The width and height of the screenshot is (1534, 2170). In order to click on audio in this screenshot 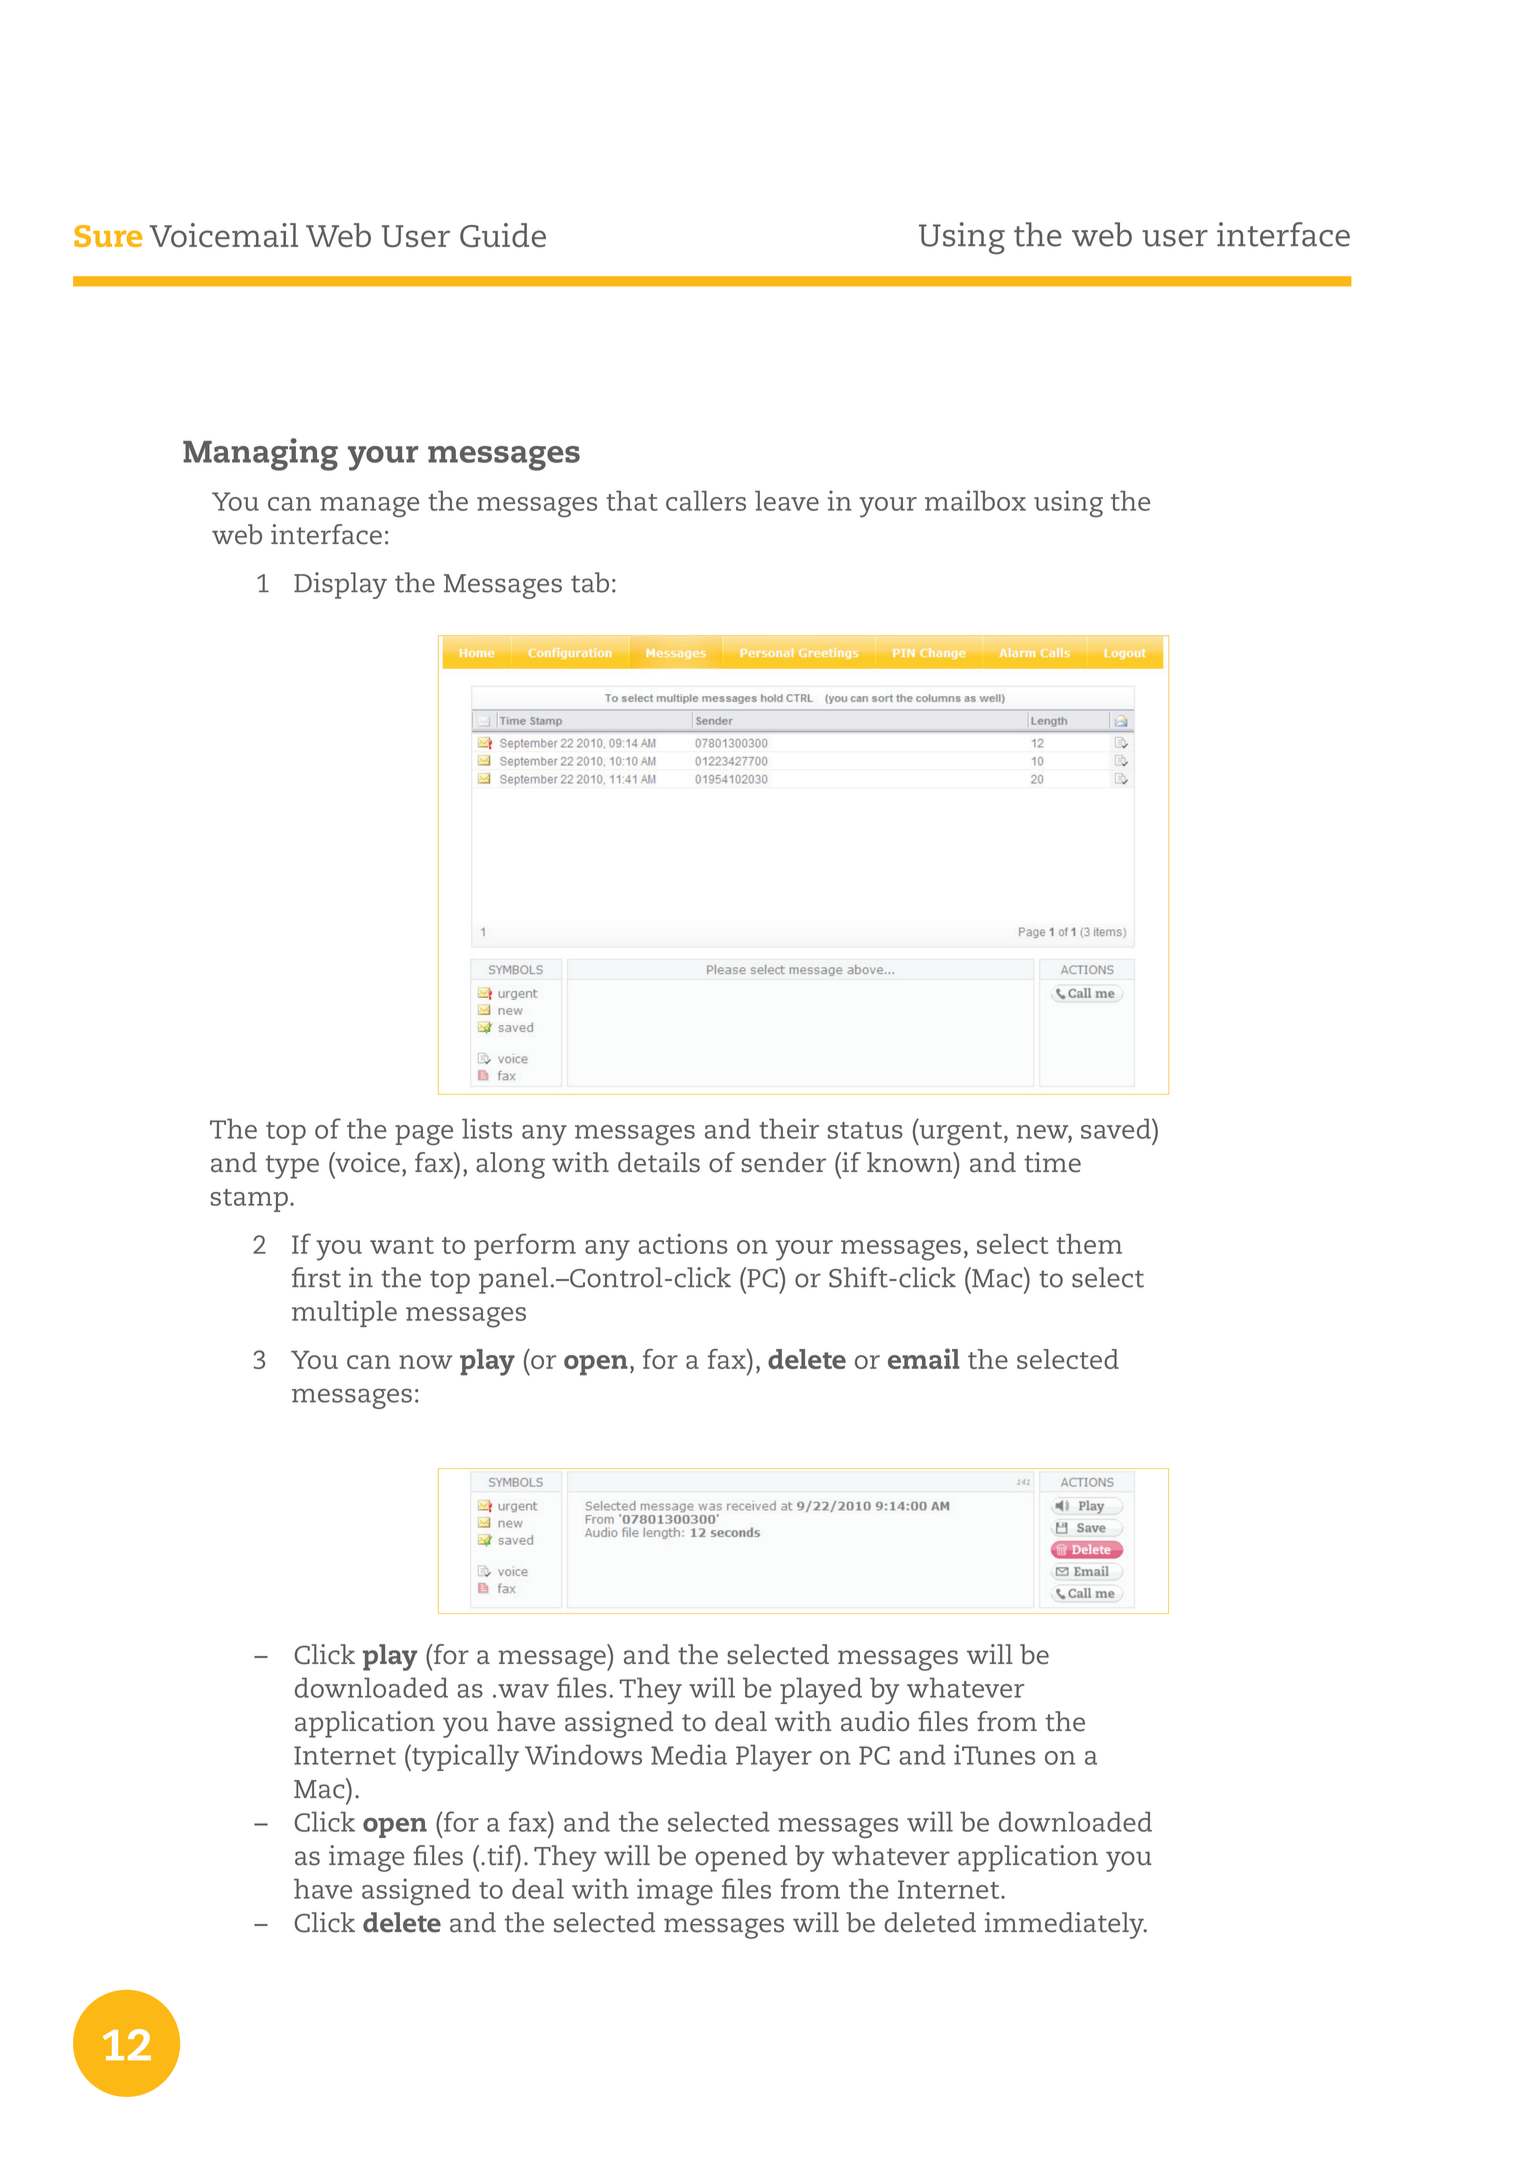, I will do `click(875, 1721)`.
